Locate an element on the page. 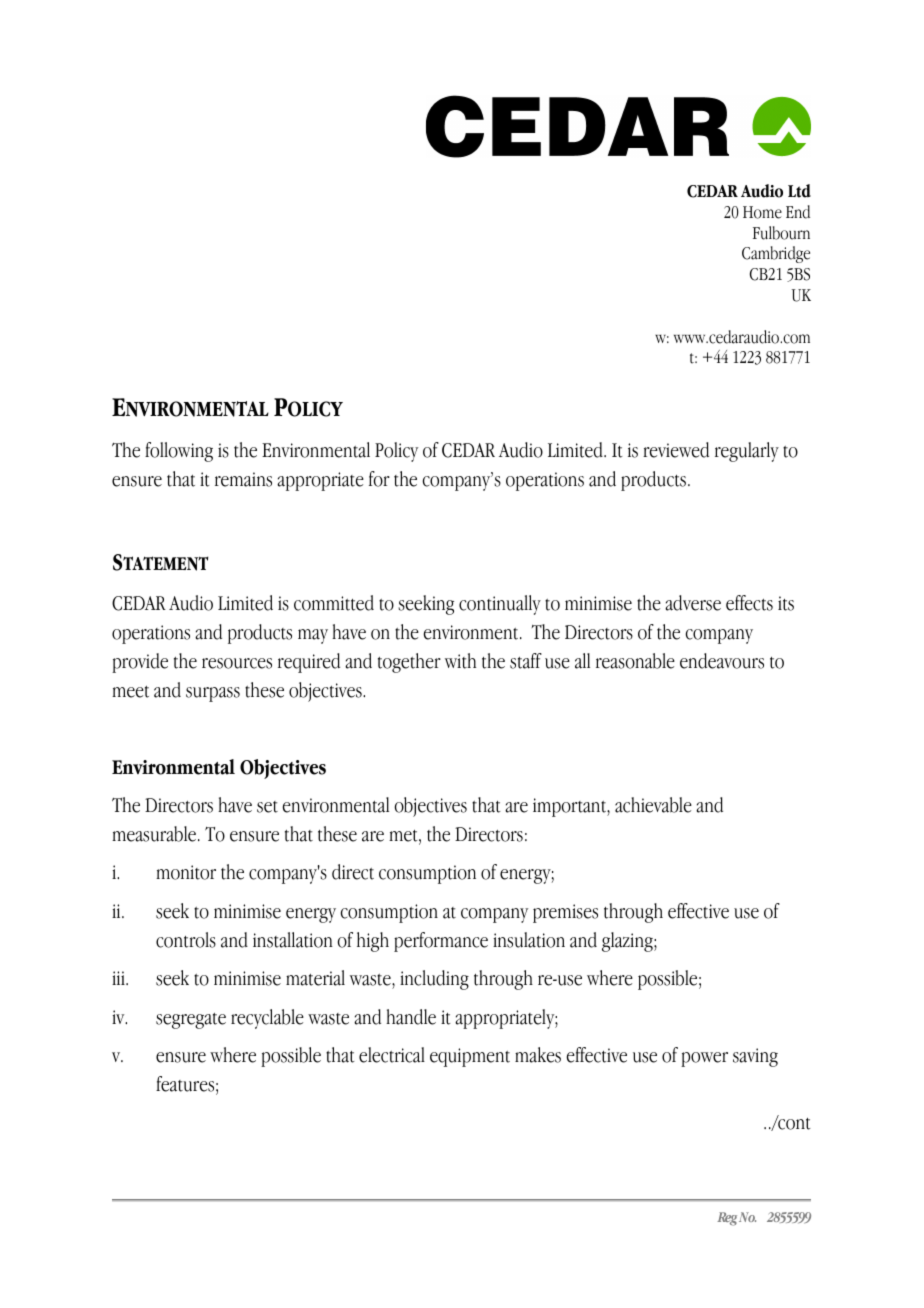 Image resolution: width=924 pixels, height=1308 pixels. Cambridge is located at coordinates (776, 254).
